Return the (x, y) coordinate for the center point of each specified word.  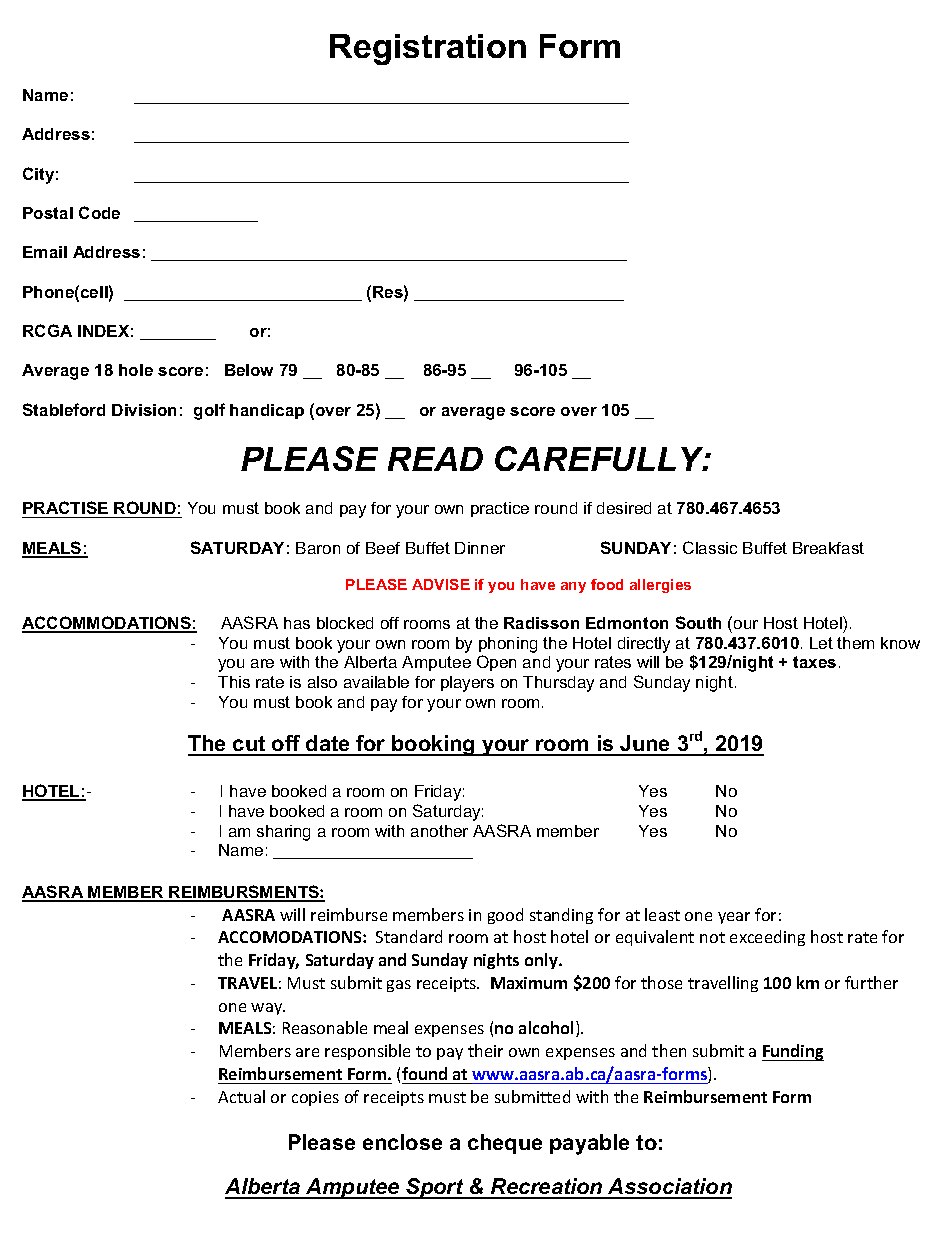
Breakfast (828, 548)
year (734, 918)
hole (136, 370)
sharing (283, 833)
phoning (508, 645)
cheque (505, 1144)
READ (435, 459)
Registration (428, 49)
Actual (241, 1096)
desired (624, 508)
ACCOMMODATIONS (107, 624)
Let (821, 643)
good (505, 916)
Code (99, 212)
